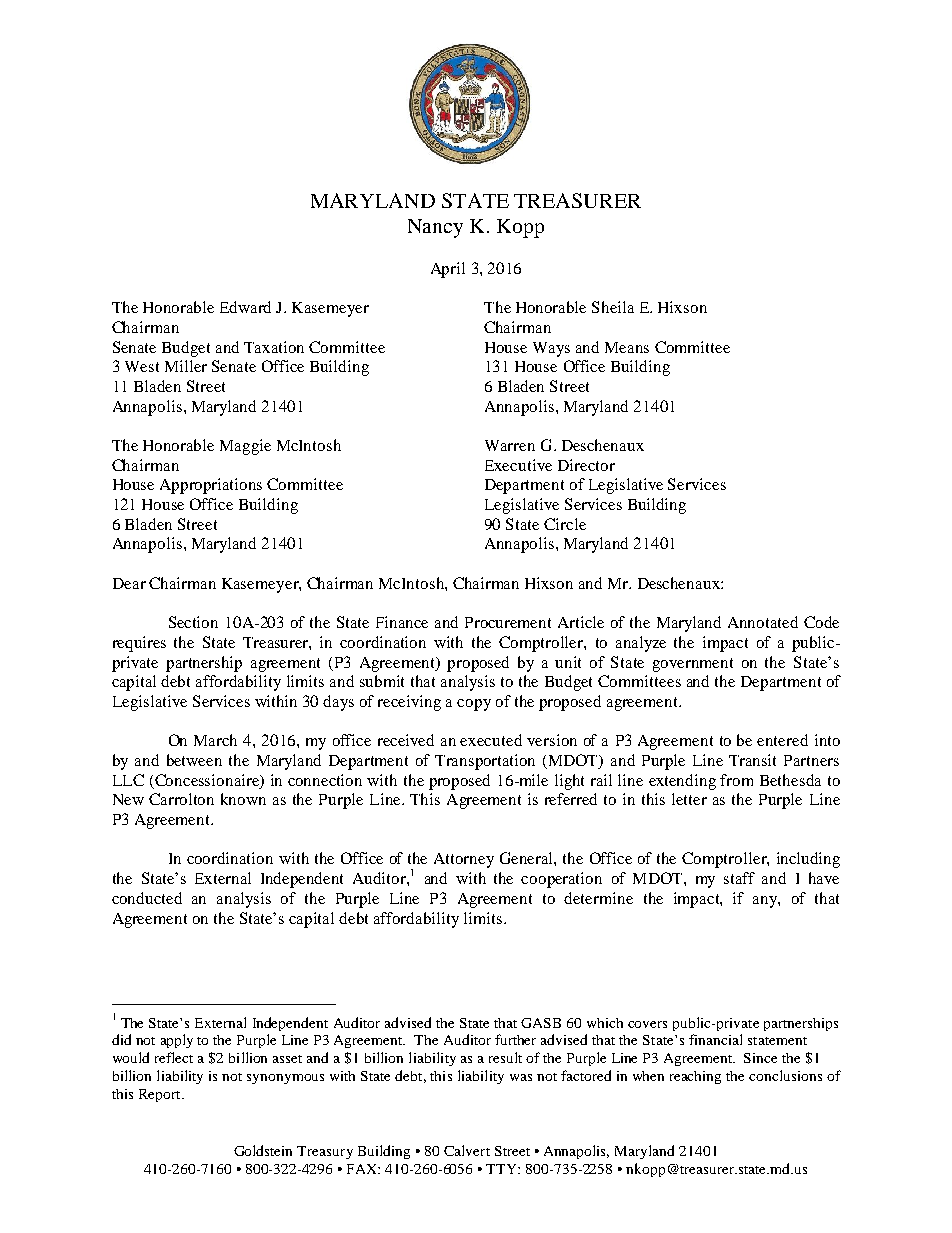 The width and height of the page is (952, 1233). Describe the element at coordinates (464, 860) in the page. I see `Attorney` at that location.
